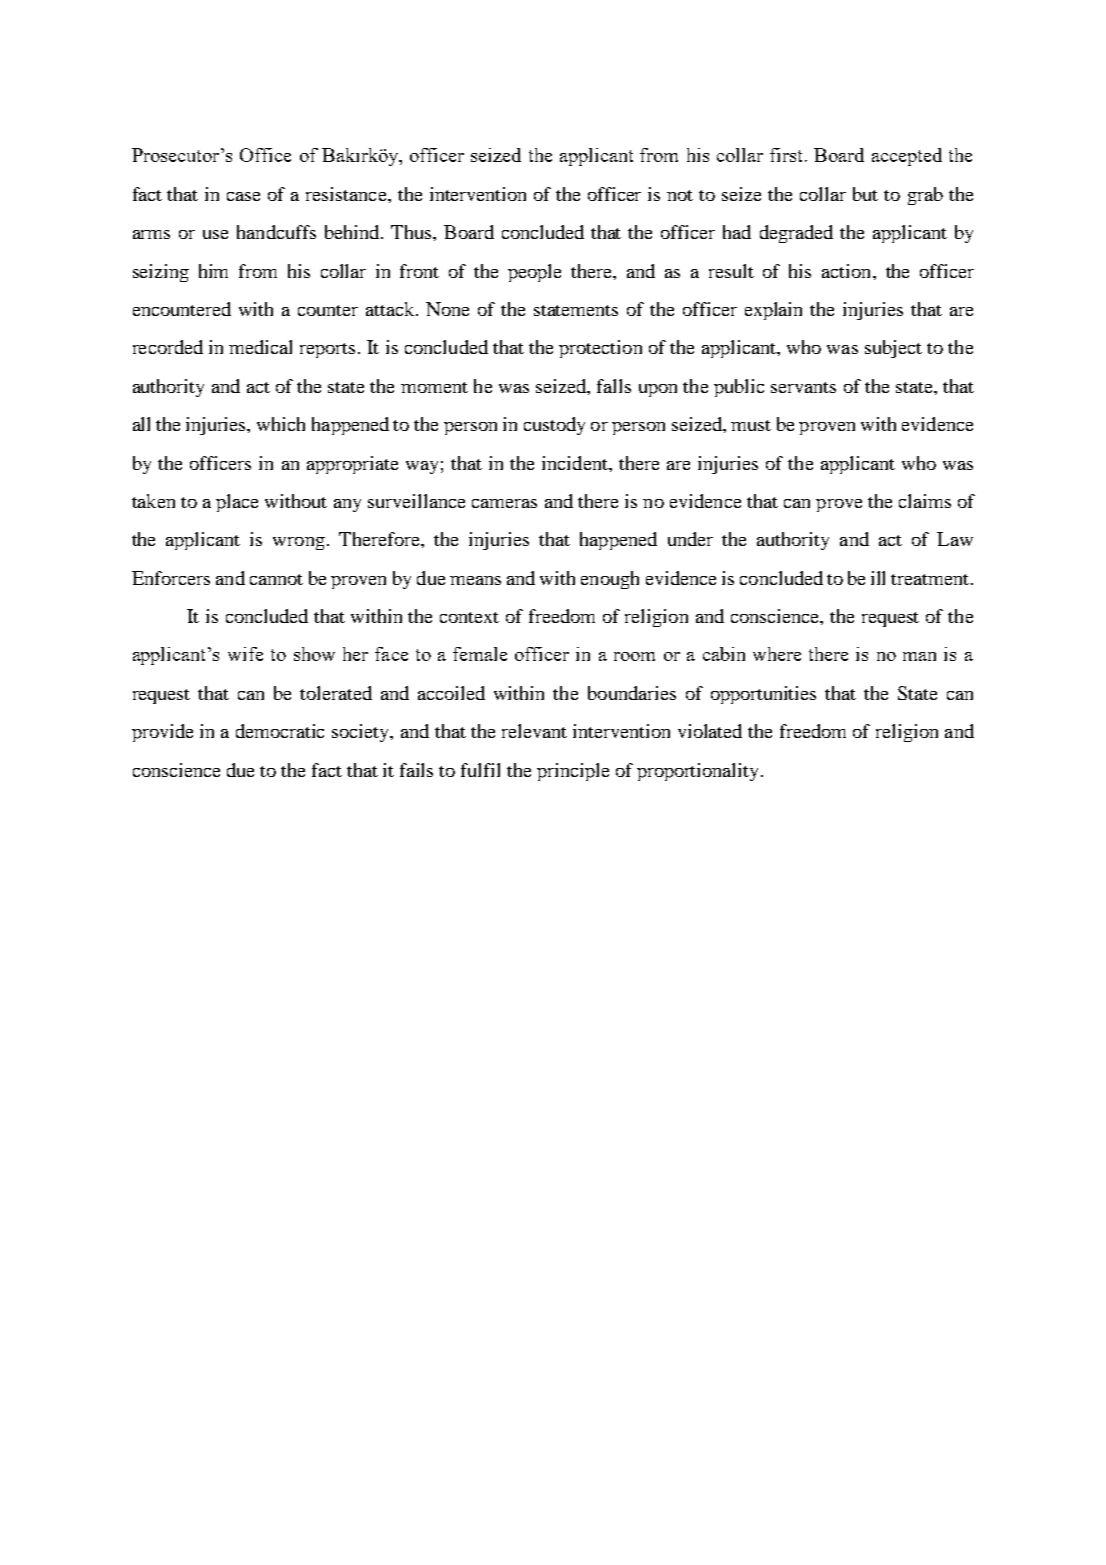  What do you see at coordinates (848, 271) in the screenshot?
I see `action` at bounding box center [848, 271].
